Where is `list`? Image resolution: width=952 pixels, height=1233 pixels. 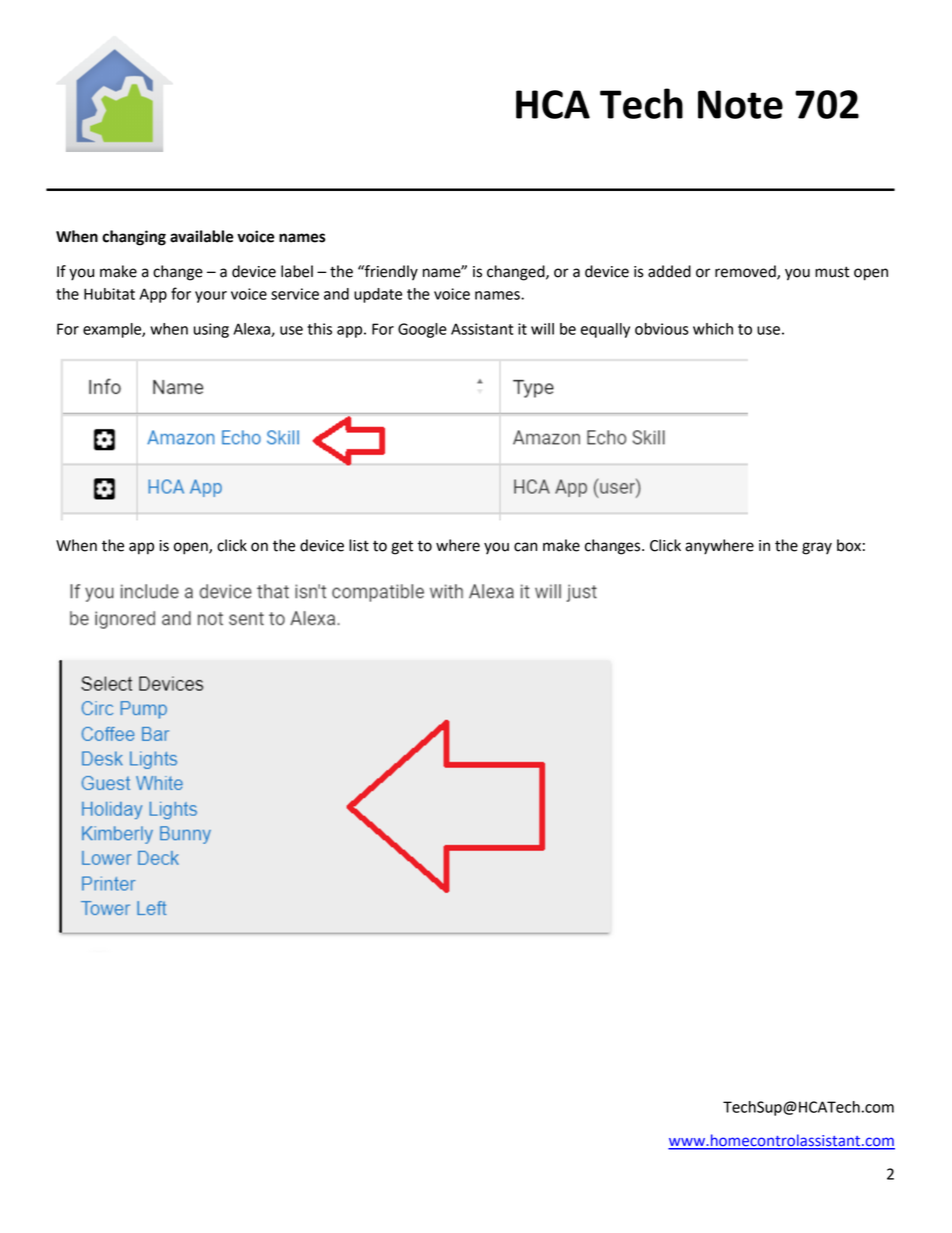
list is located at coordinates (359, 545).
